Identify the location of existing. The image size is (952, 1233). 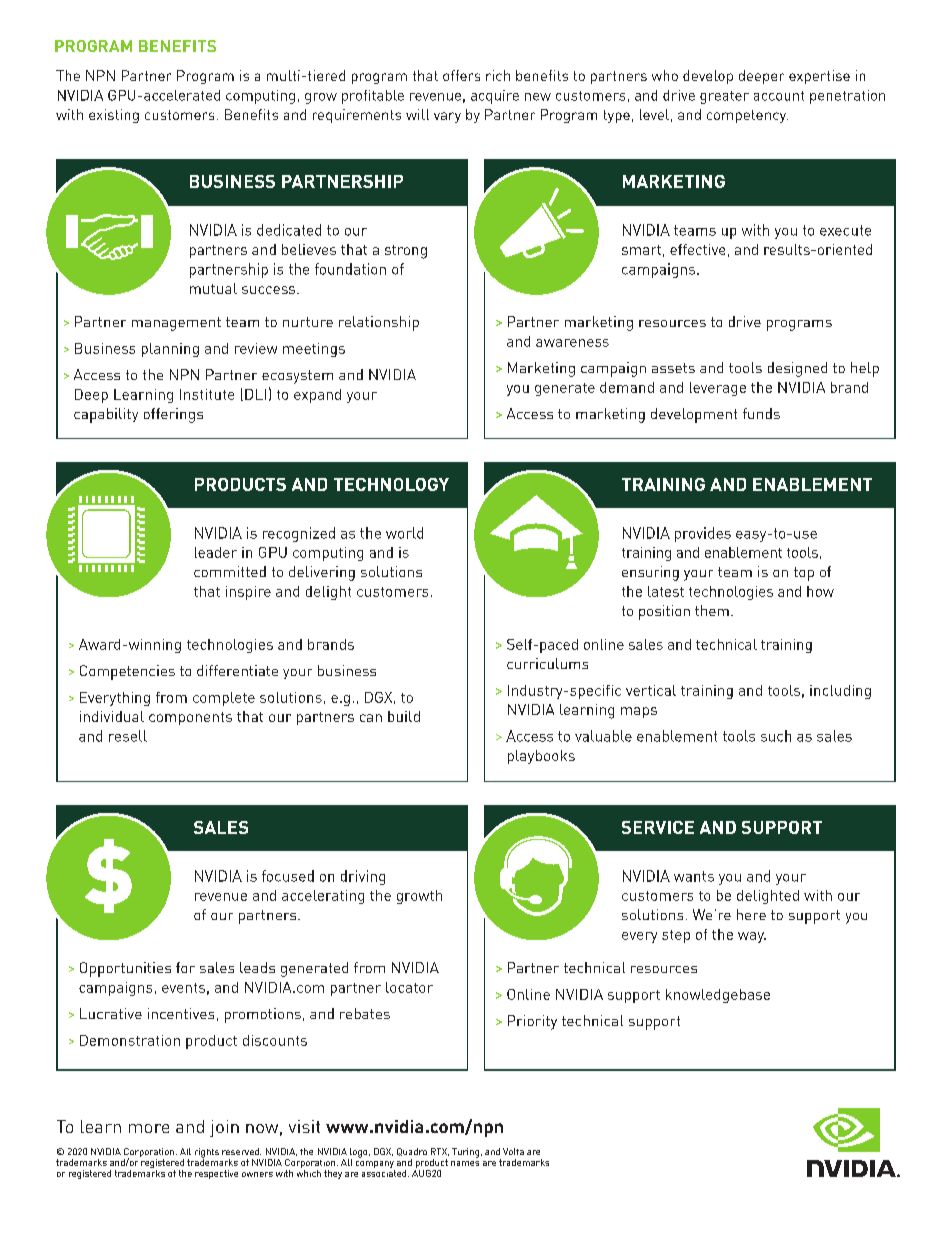
(114, 116).
